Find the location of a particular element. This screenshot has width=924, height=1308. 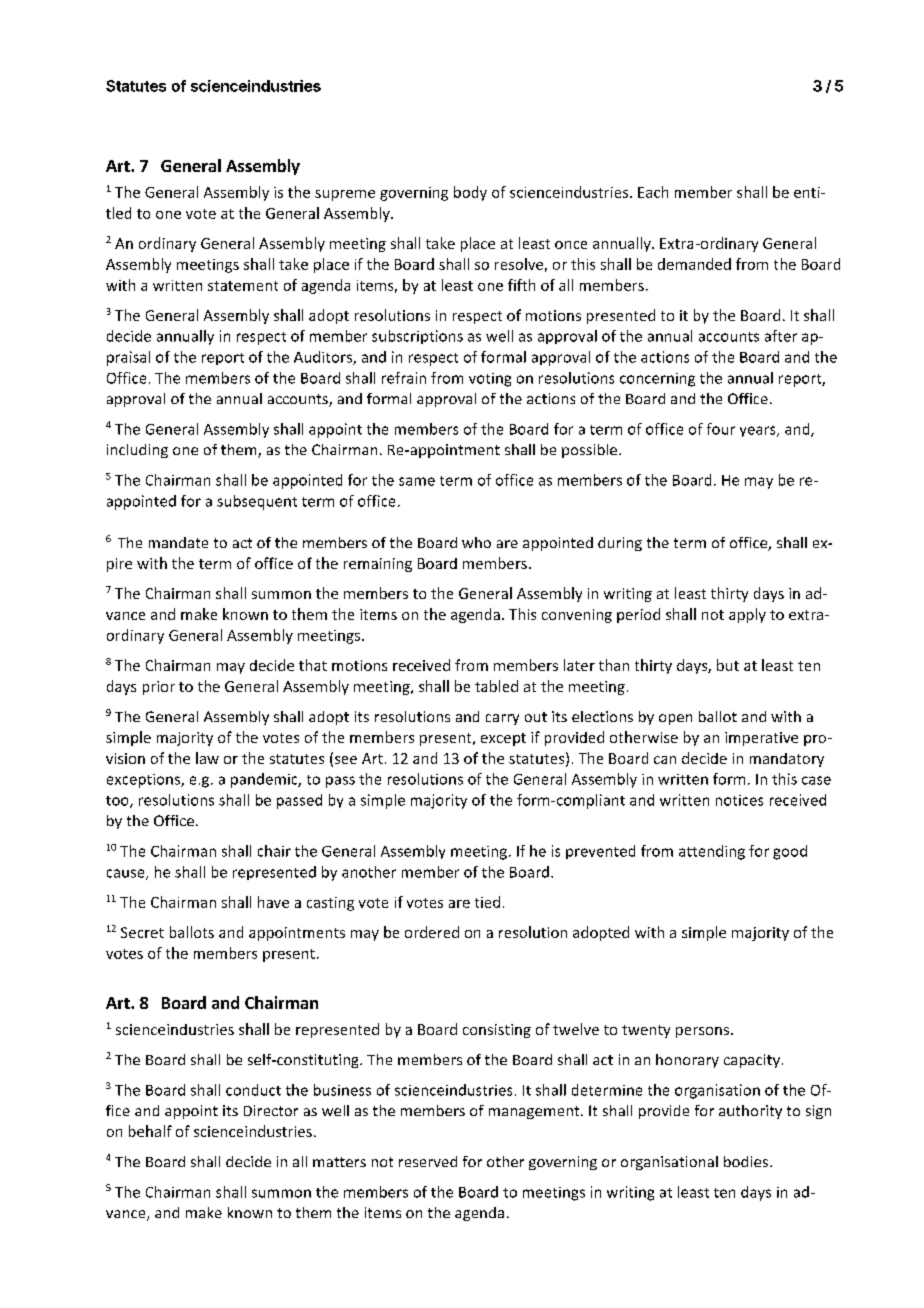

statement is located at coordinates (243, 286).
